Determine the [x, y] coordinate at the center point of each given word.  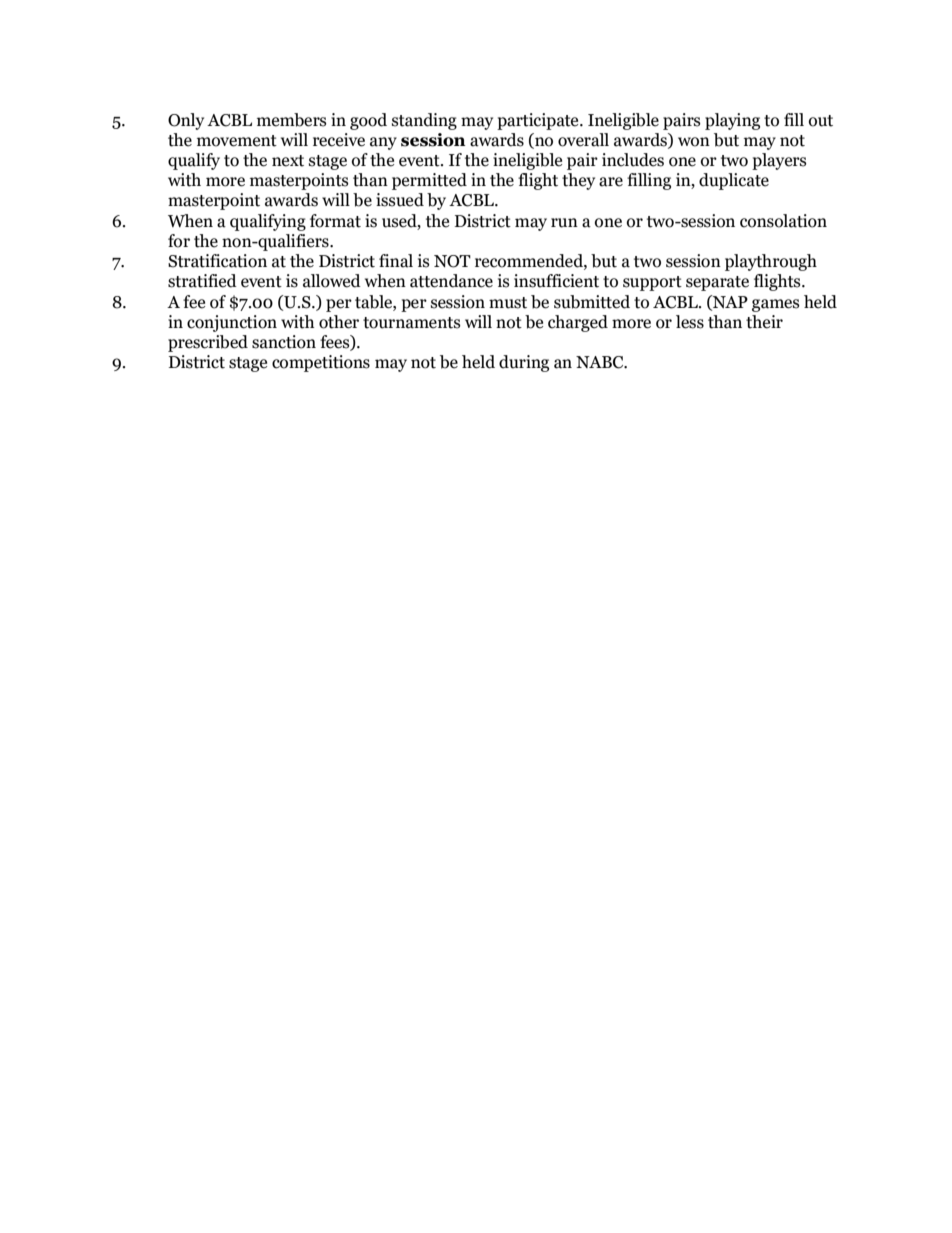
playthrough [771, 262]
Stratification [217, 261]
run [564, 223]
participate [539, 121]
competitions [321, 363]
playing [732, 121]
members [292, 120]
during [524, 363]
